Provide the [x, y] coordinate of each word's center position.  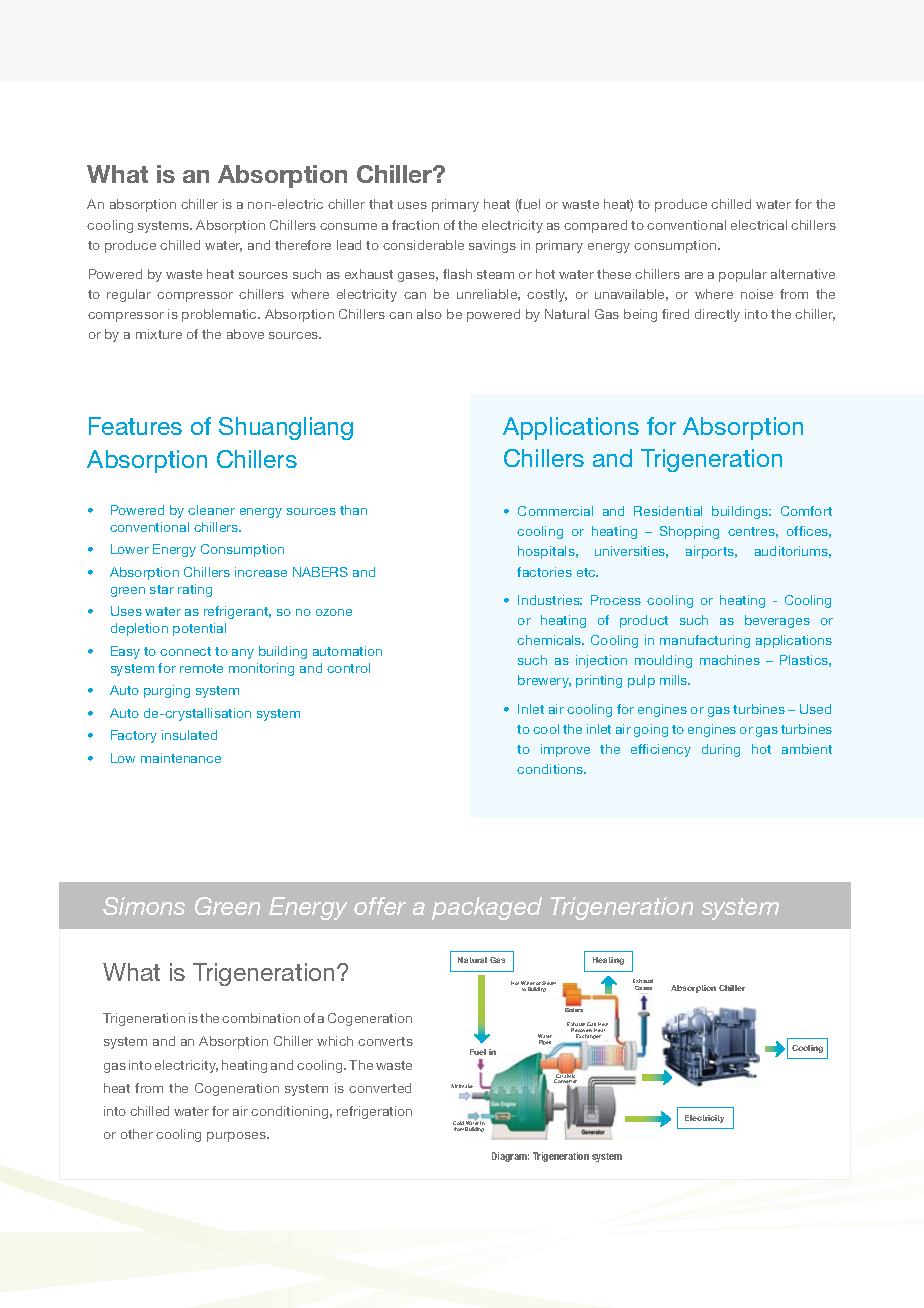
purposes [237, 1137]
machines [730, 660]
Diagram [510, 1157]
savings [492, 246]
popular [743, 275]
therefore [303, 245]
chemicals [550, 640]
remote [201, 668]
